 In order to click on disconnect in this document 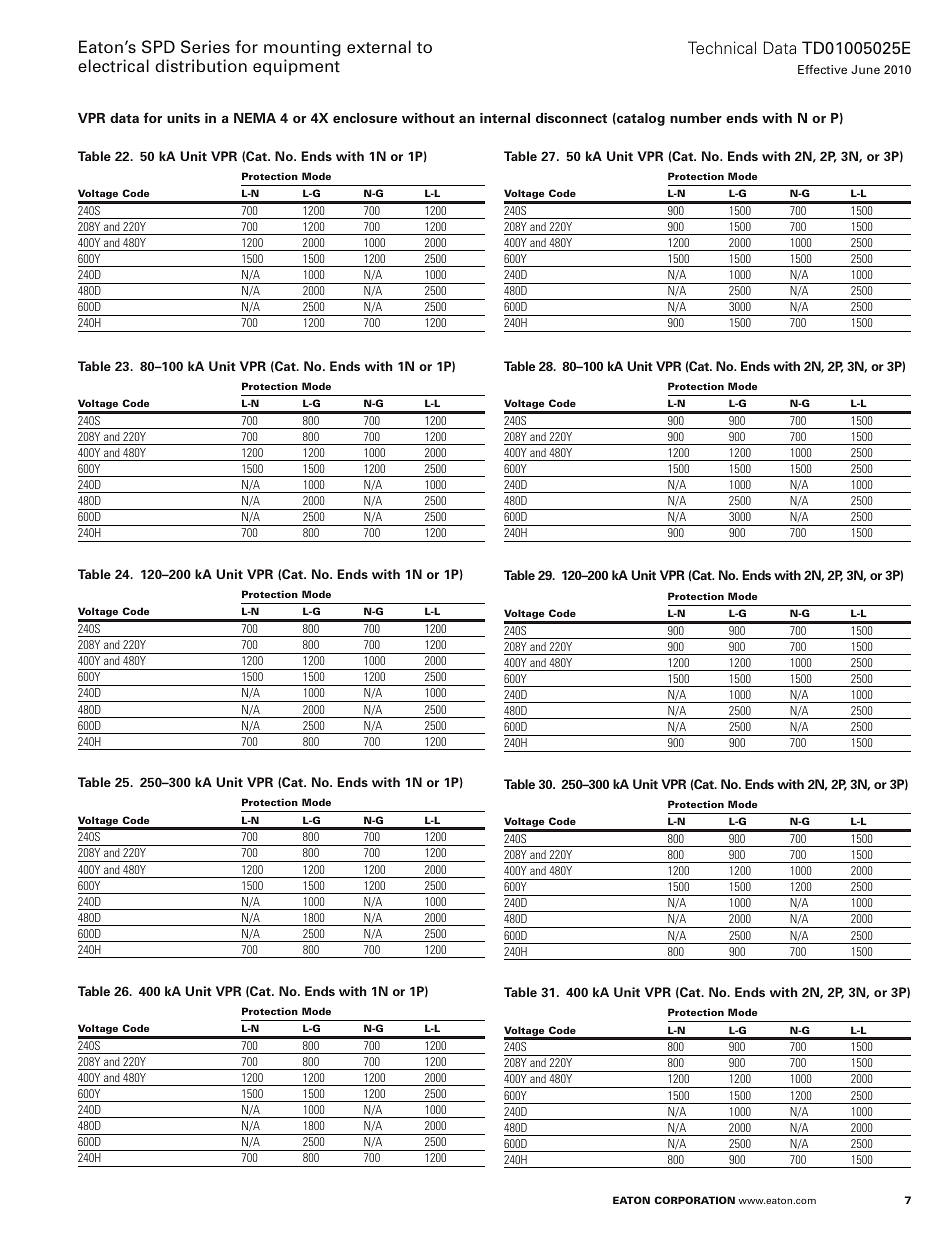, I will do `click(571, 118)`.
